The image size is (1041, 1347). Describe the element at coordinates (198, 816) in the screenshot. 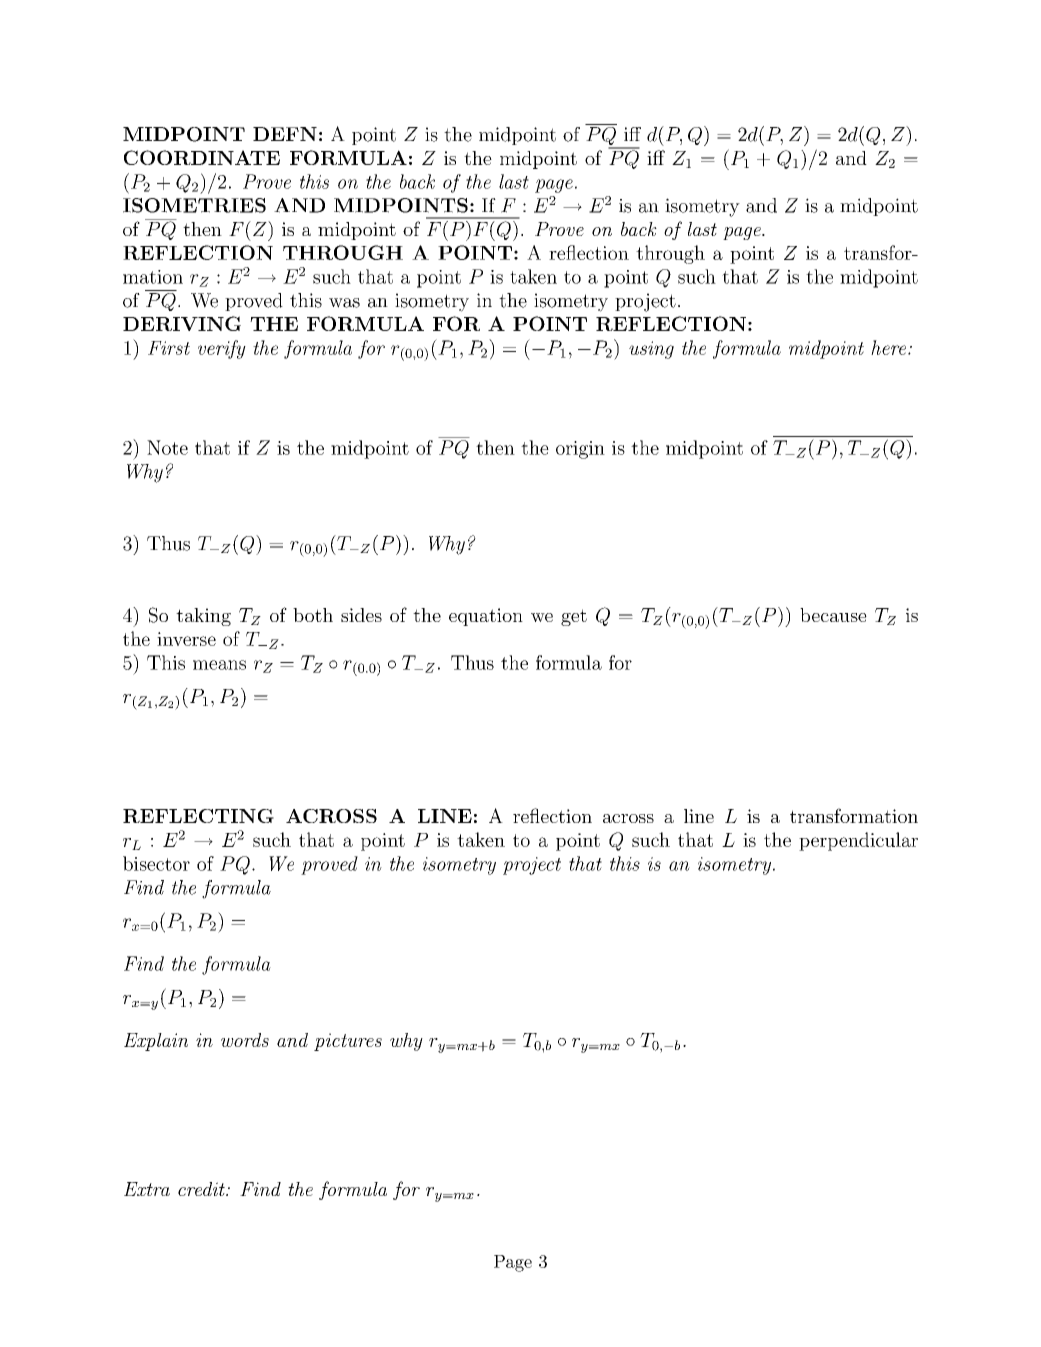

I see `REFLECTING` at that location.
